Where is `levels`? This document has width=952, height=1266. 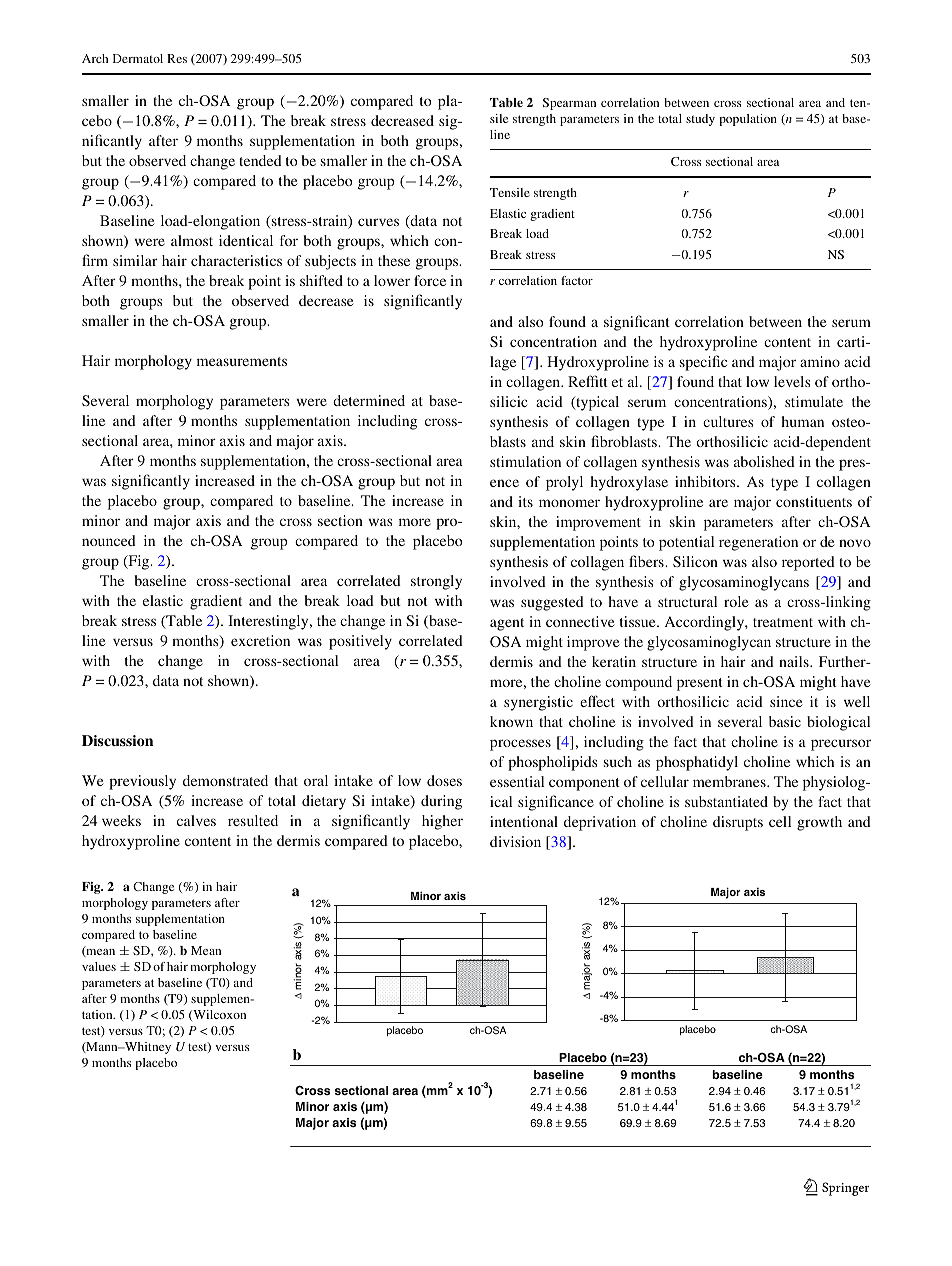 levels is located at coordinates (792, 381).
